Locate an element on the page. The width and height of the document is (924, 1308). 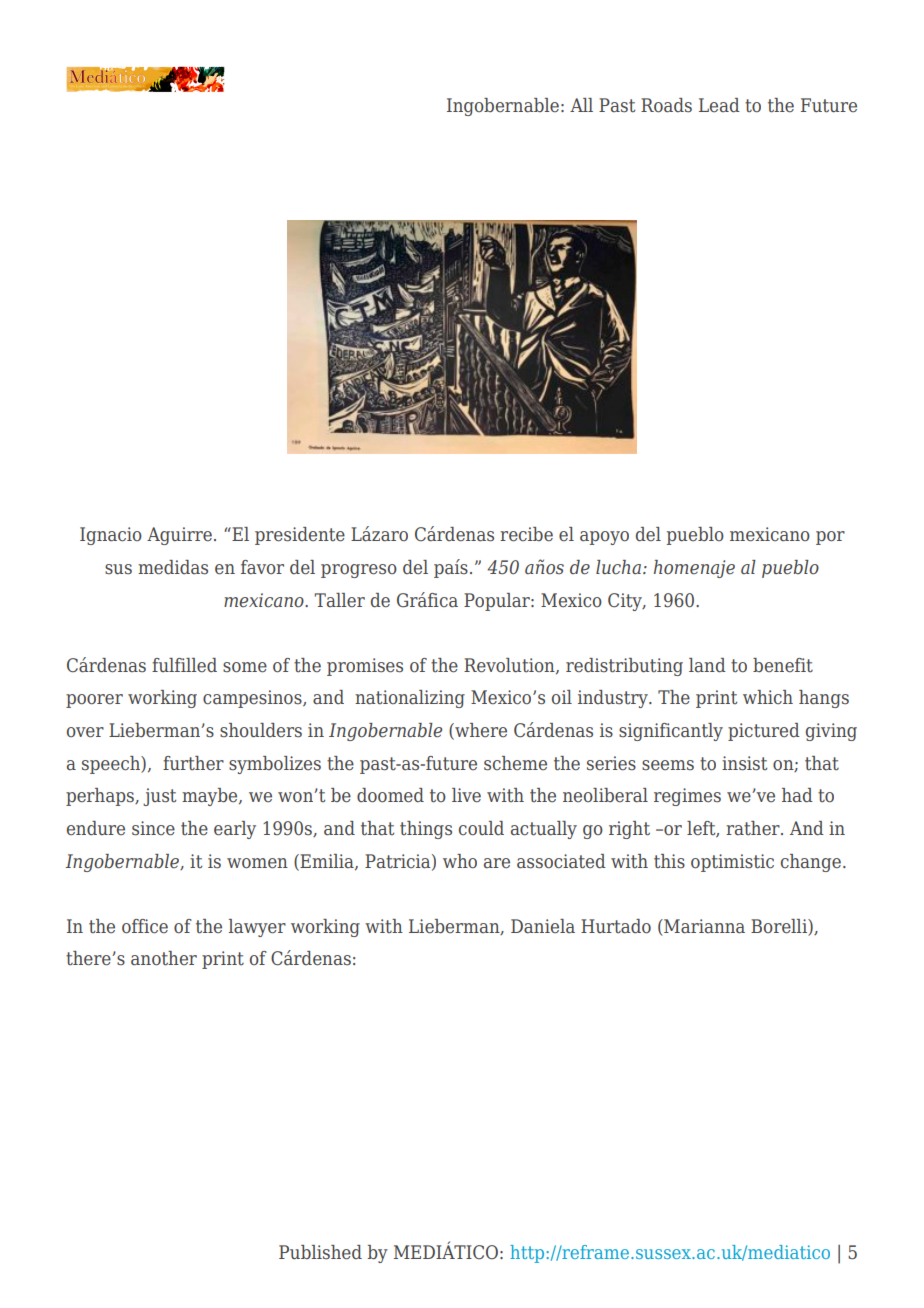
Aguirre is located at coordinates (179, 536).
